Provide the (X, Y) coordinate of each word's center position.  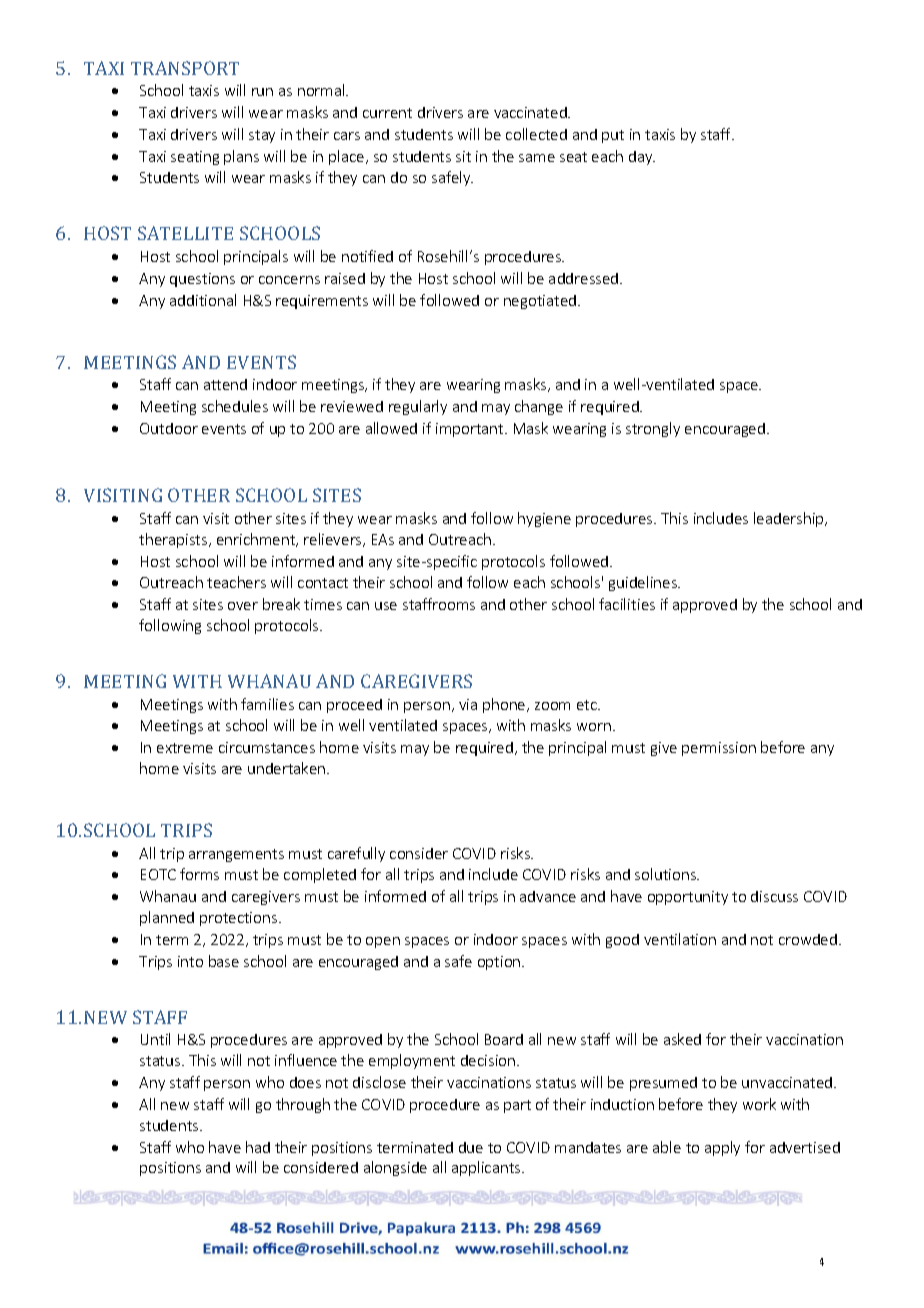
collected (536, 134)
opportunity (688, 898)
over (243, 606)
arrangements (236, 855)
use (386, 606)
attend (225, 384)
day (642, 158)
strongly (653, 429)
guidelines (644, 583)
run (262, 92)
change (539, 407)
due (471, 1147)
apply (722, 1148)
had (258, 1147)
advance (548, 896)
